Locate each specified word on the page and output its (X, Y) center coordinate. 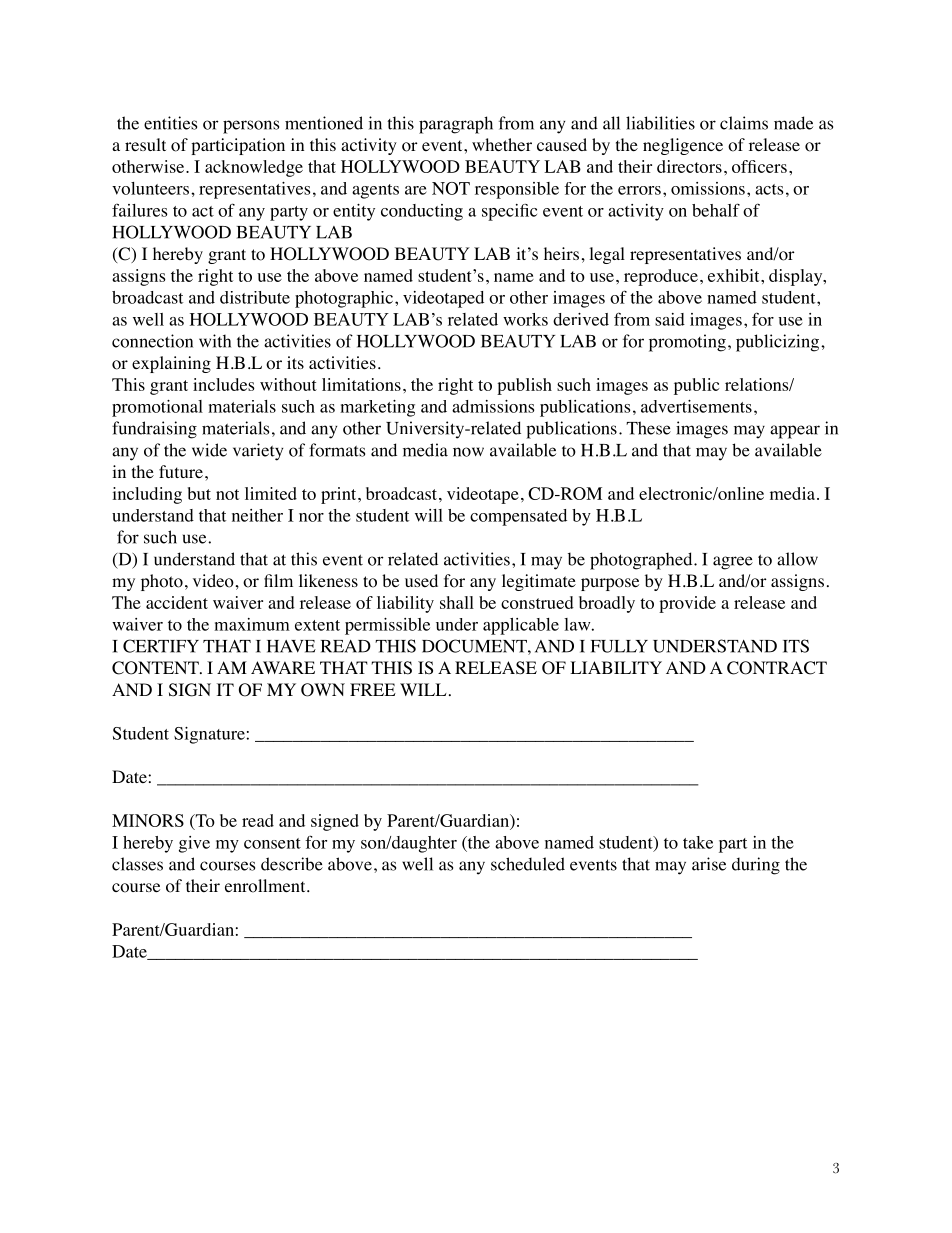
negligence (683, 146)
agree (733, 563)
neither (257, 515)
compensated (518, 517)
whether (502, 144)
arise (709, 864)
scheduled (528, 864)
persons (251, 127)
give (194, 844)
